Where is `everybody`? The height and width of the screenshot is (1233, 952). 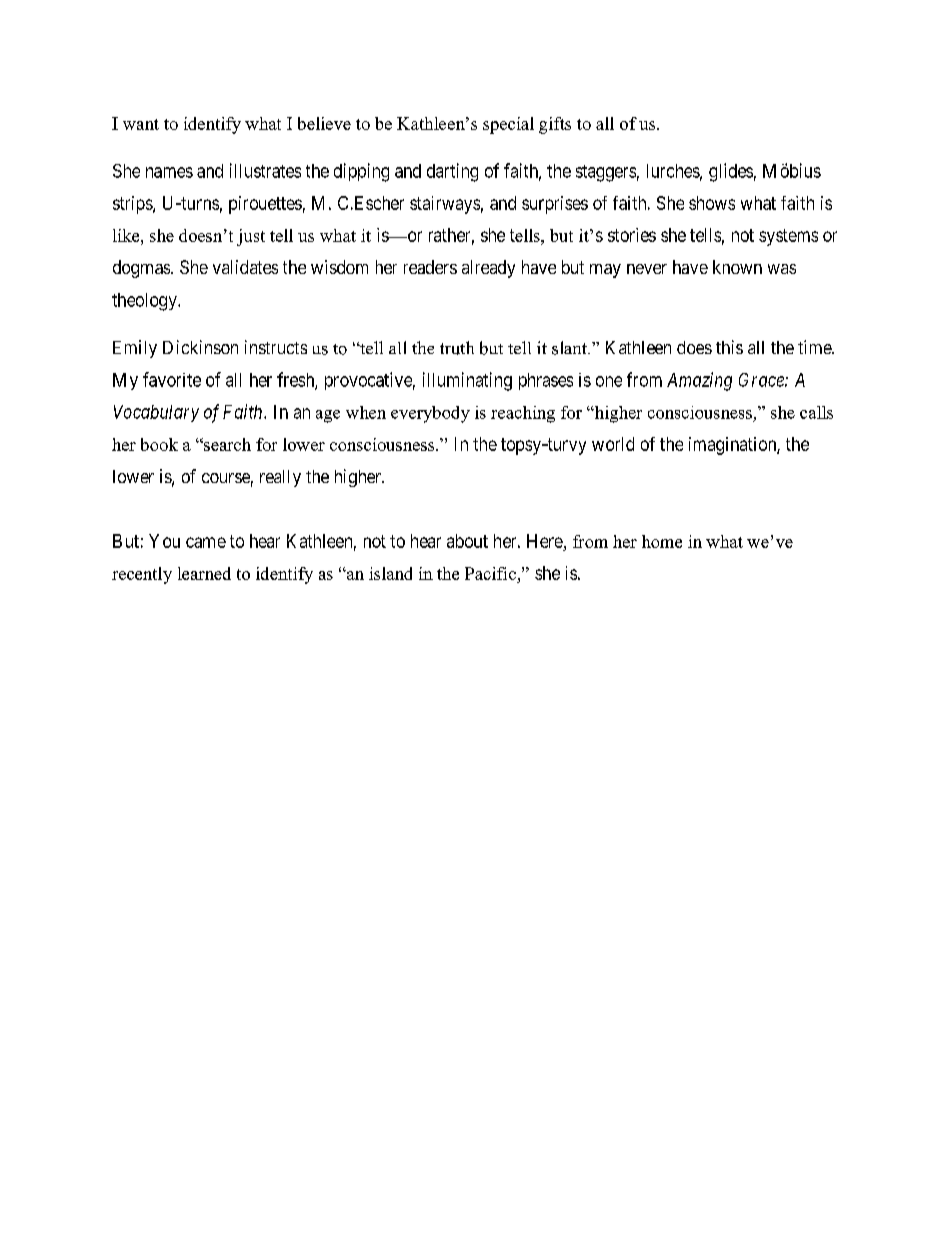
everybody is located at coordinates (430, 414).
